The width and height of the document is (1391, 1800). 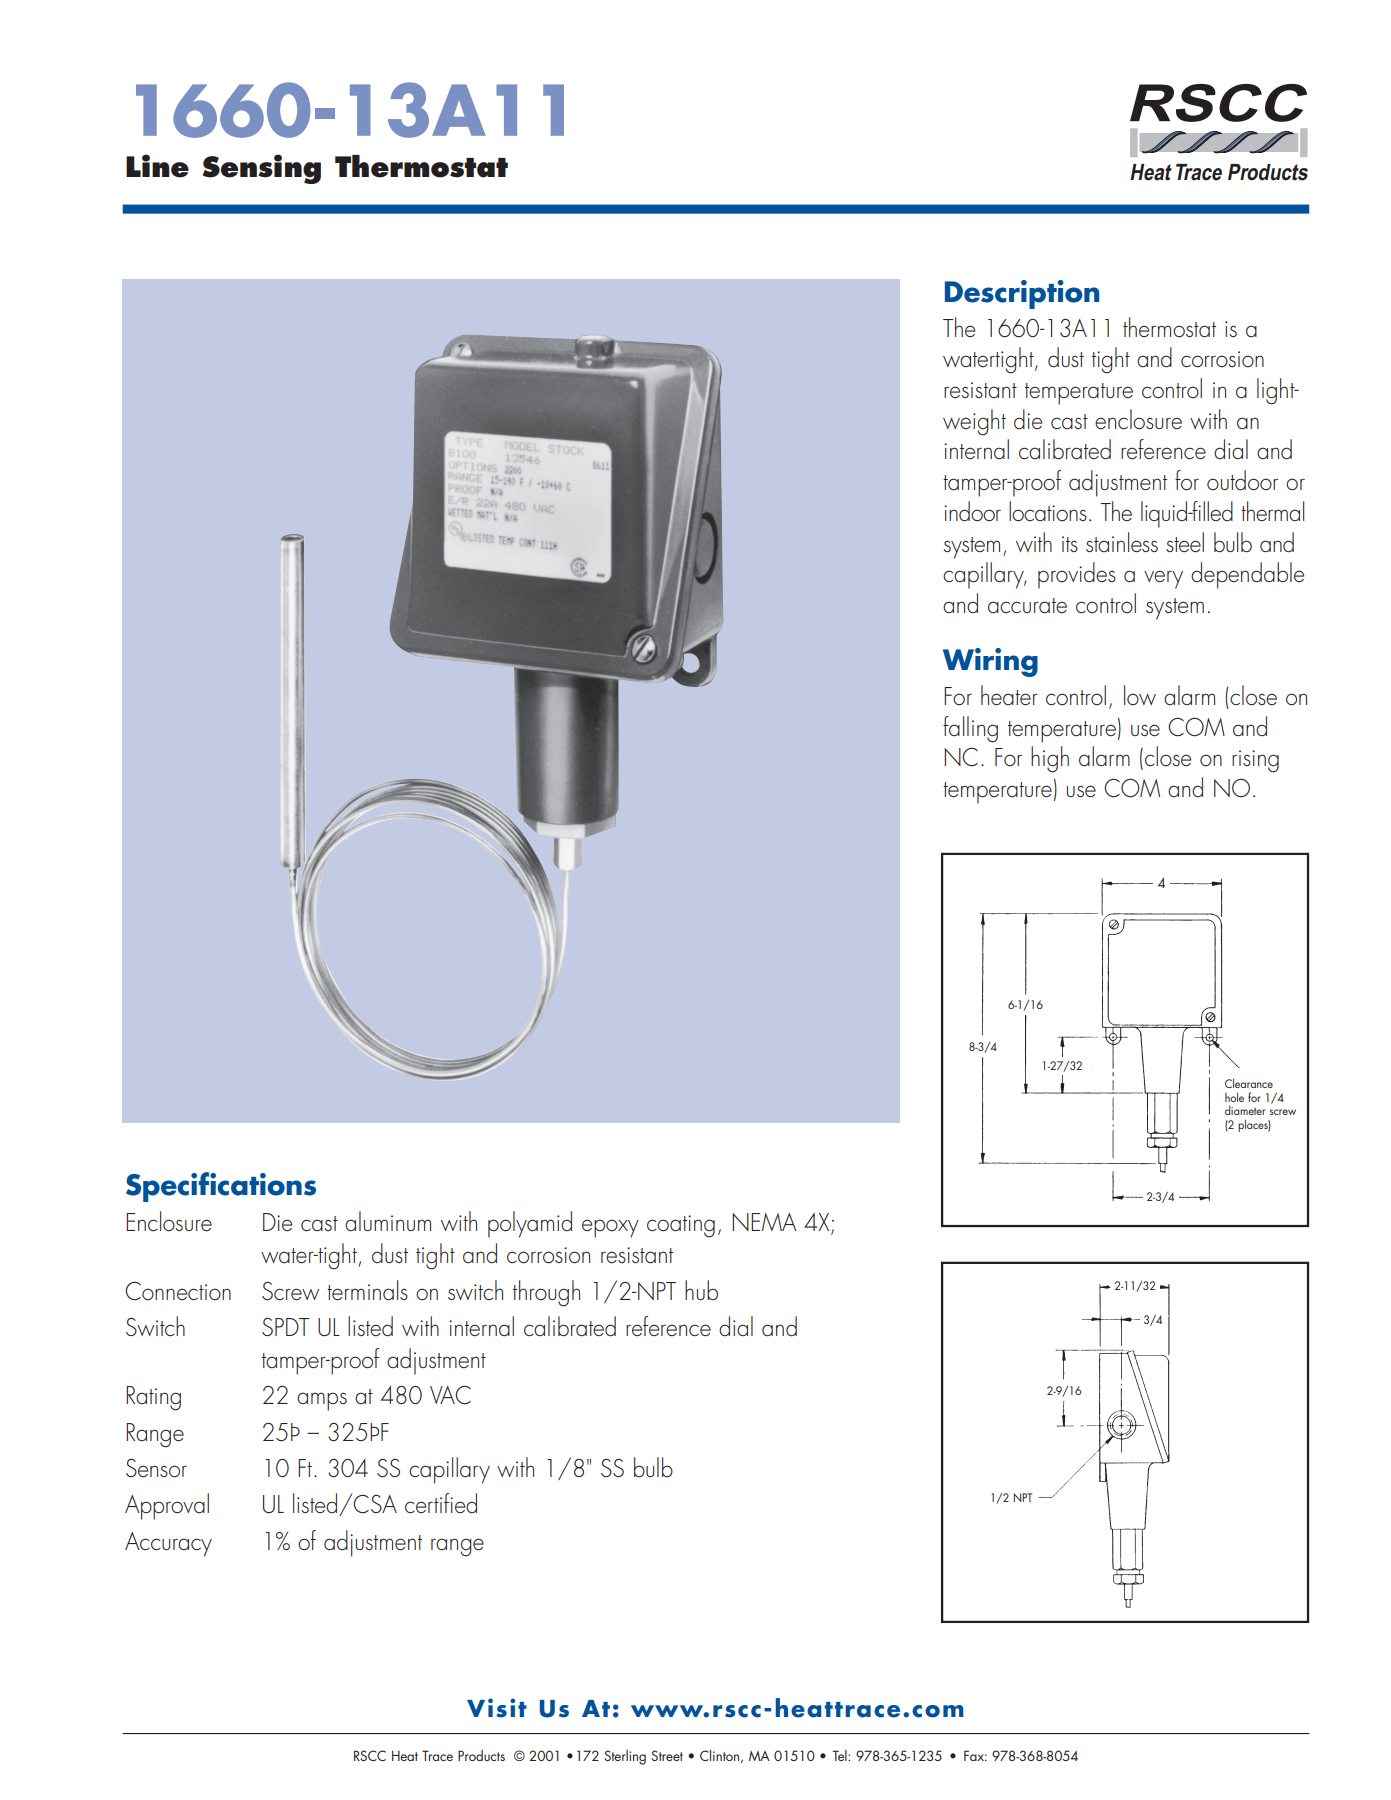 I want to click on Specifications, so click(x=221, y=1187).
